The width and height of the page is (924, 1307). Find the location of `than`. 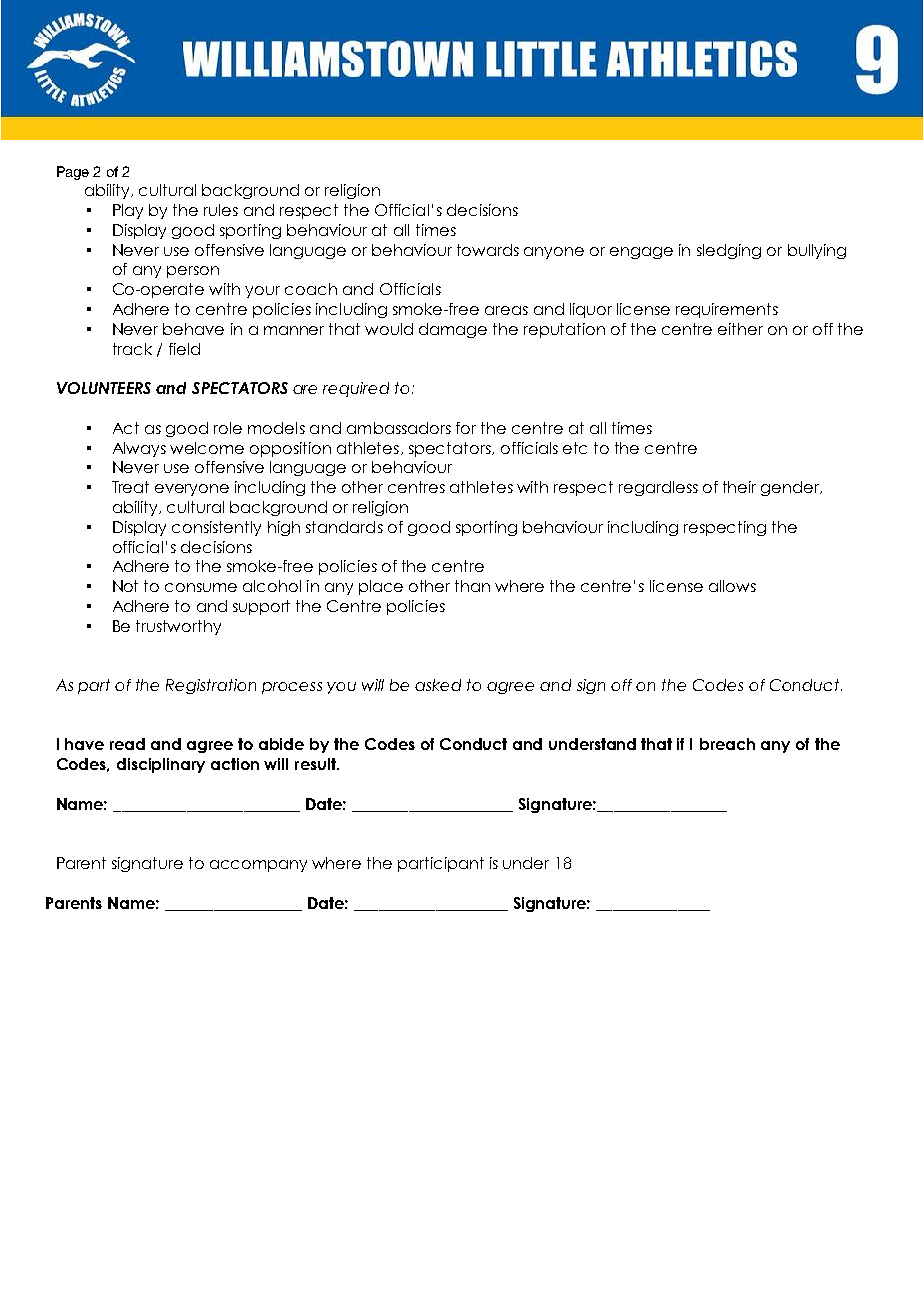

than is located at coordinates (472, 586).
